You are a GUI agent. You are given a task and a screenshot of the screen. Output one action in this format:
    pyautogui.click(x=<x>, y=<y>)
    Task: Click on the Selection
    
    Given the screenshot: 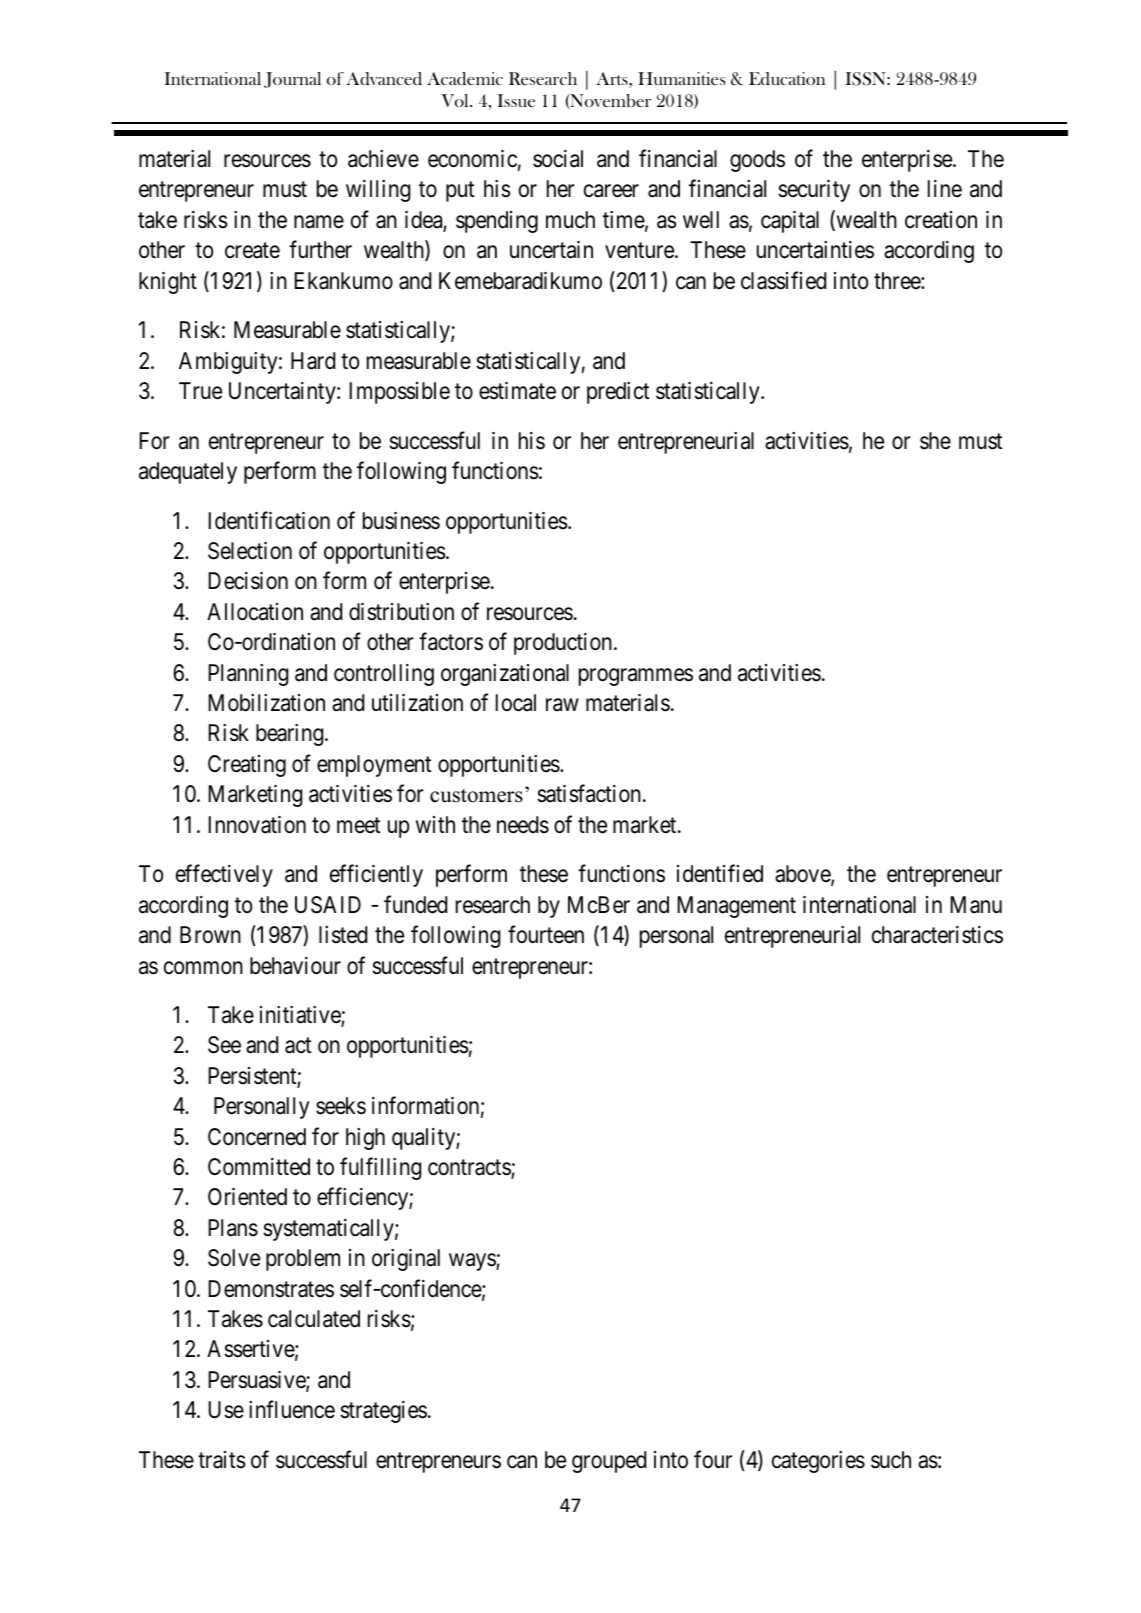 What is the action you would take?
    pyautogui.click(x=250, y=551)
